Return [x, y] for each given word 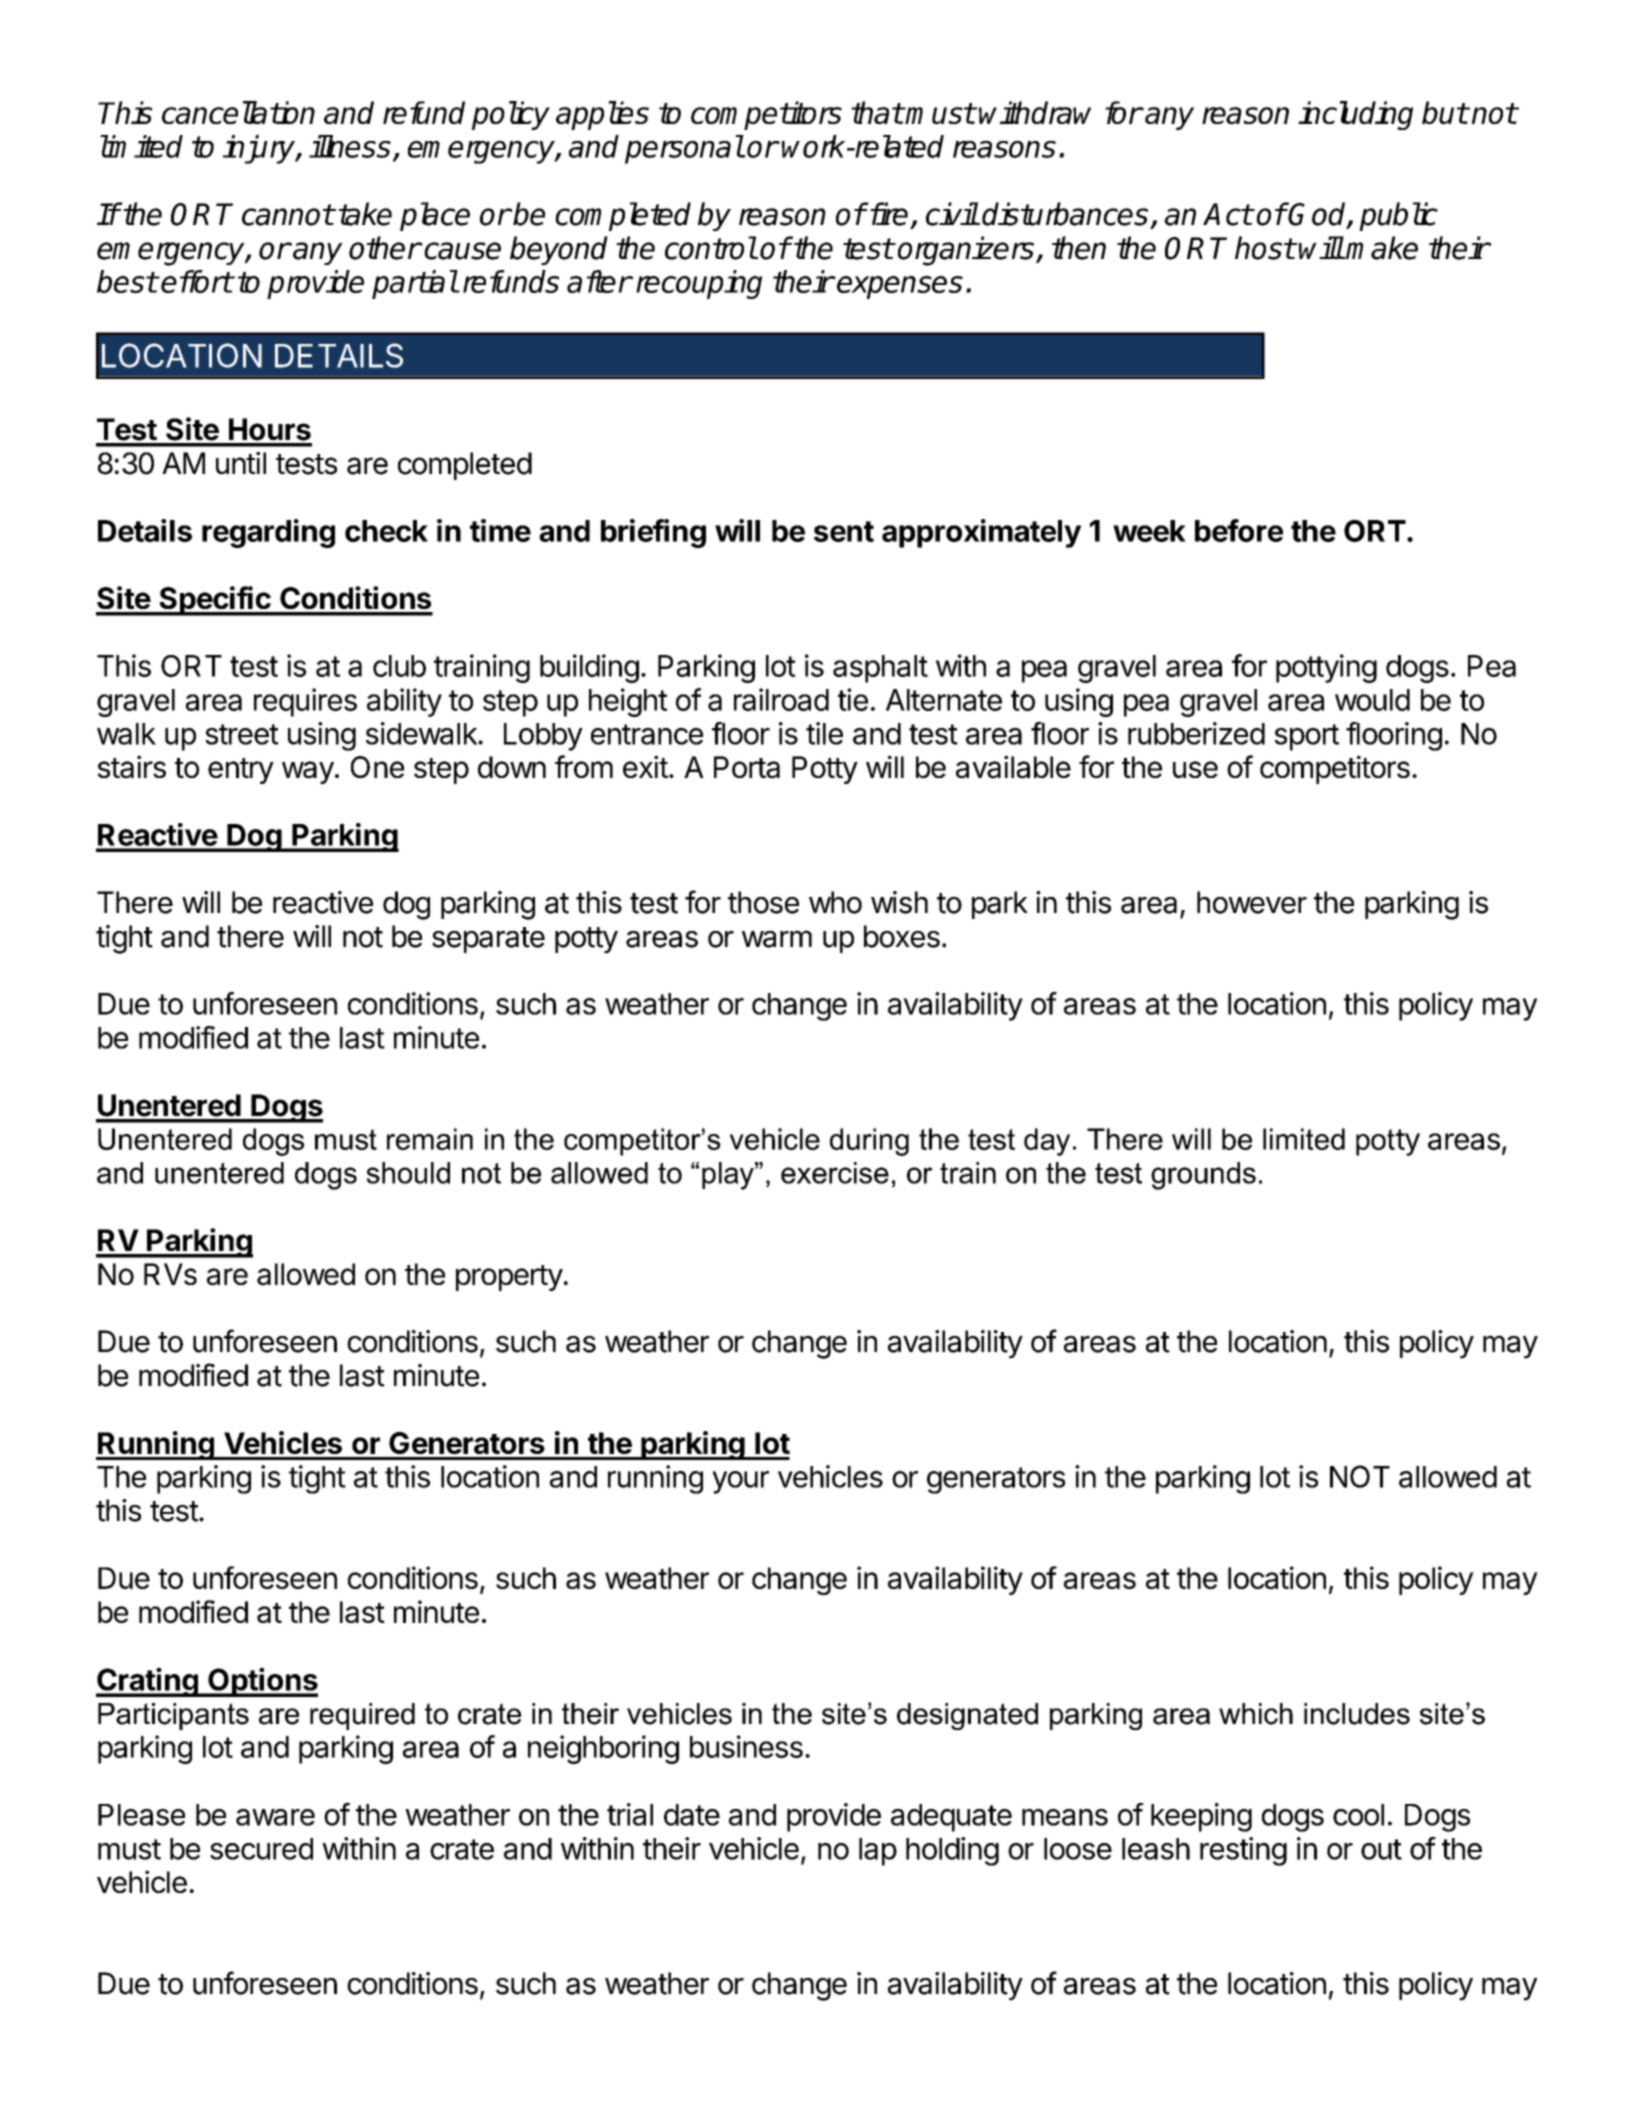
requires [305, 702]
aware [275, 1817]
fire [887, 214]
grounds [1203, 1176]
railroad [781, 699]
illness [350, 146]
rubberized [1196, 733]
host [1265, 248]
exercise [835, 1173]
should [408, 1173]
